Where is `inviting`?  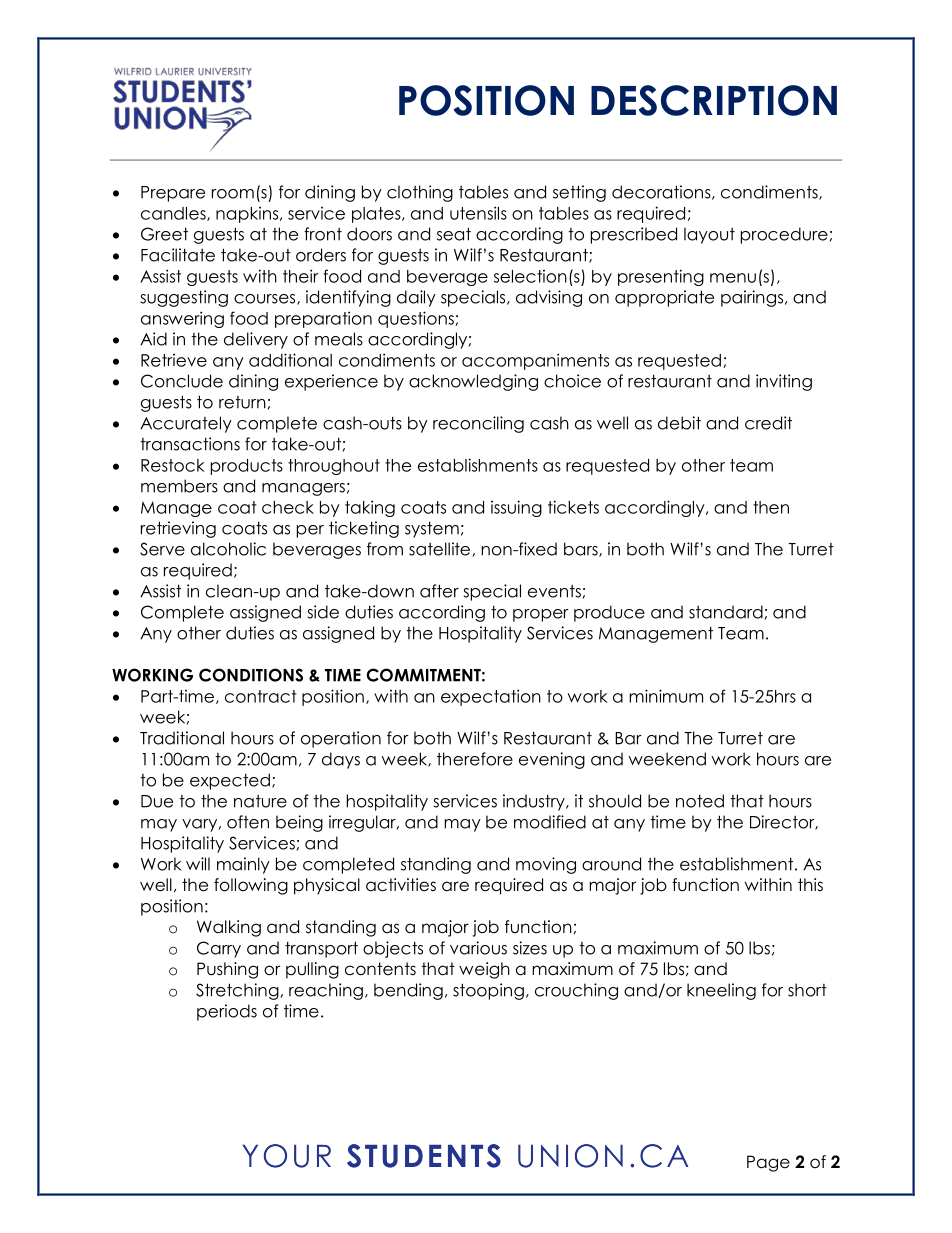 inviting is located at coordinates (784, 382).
